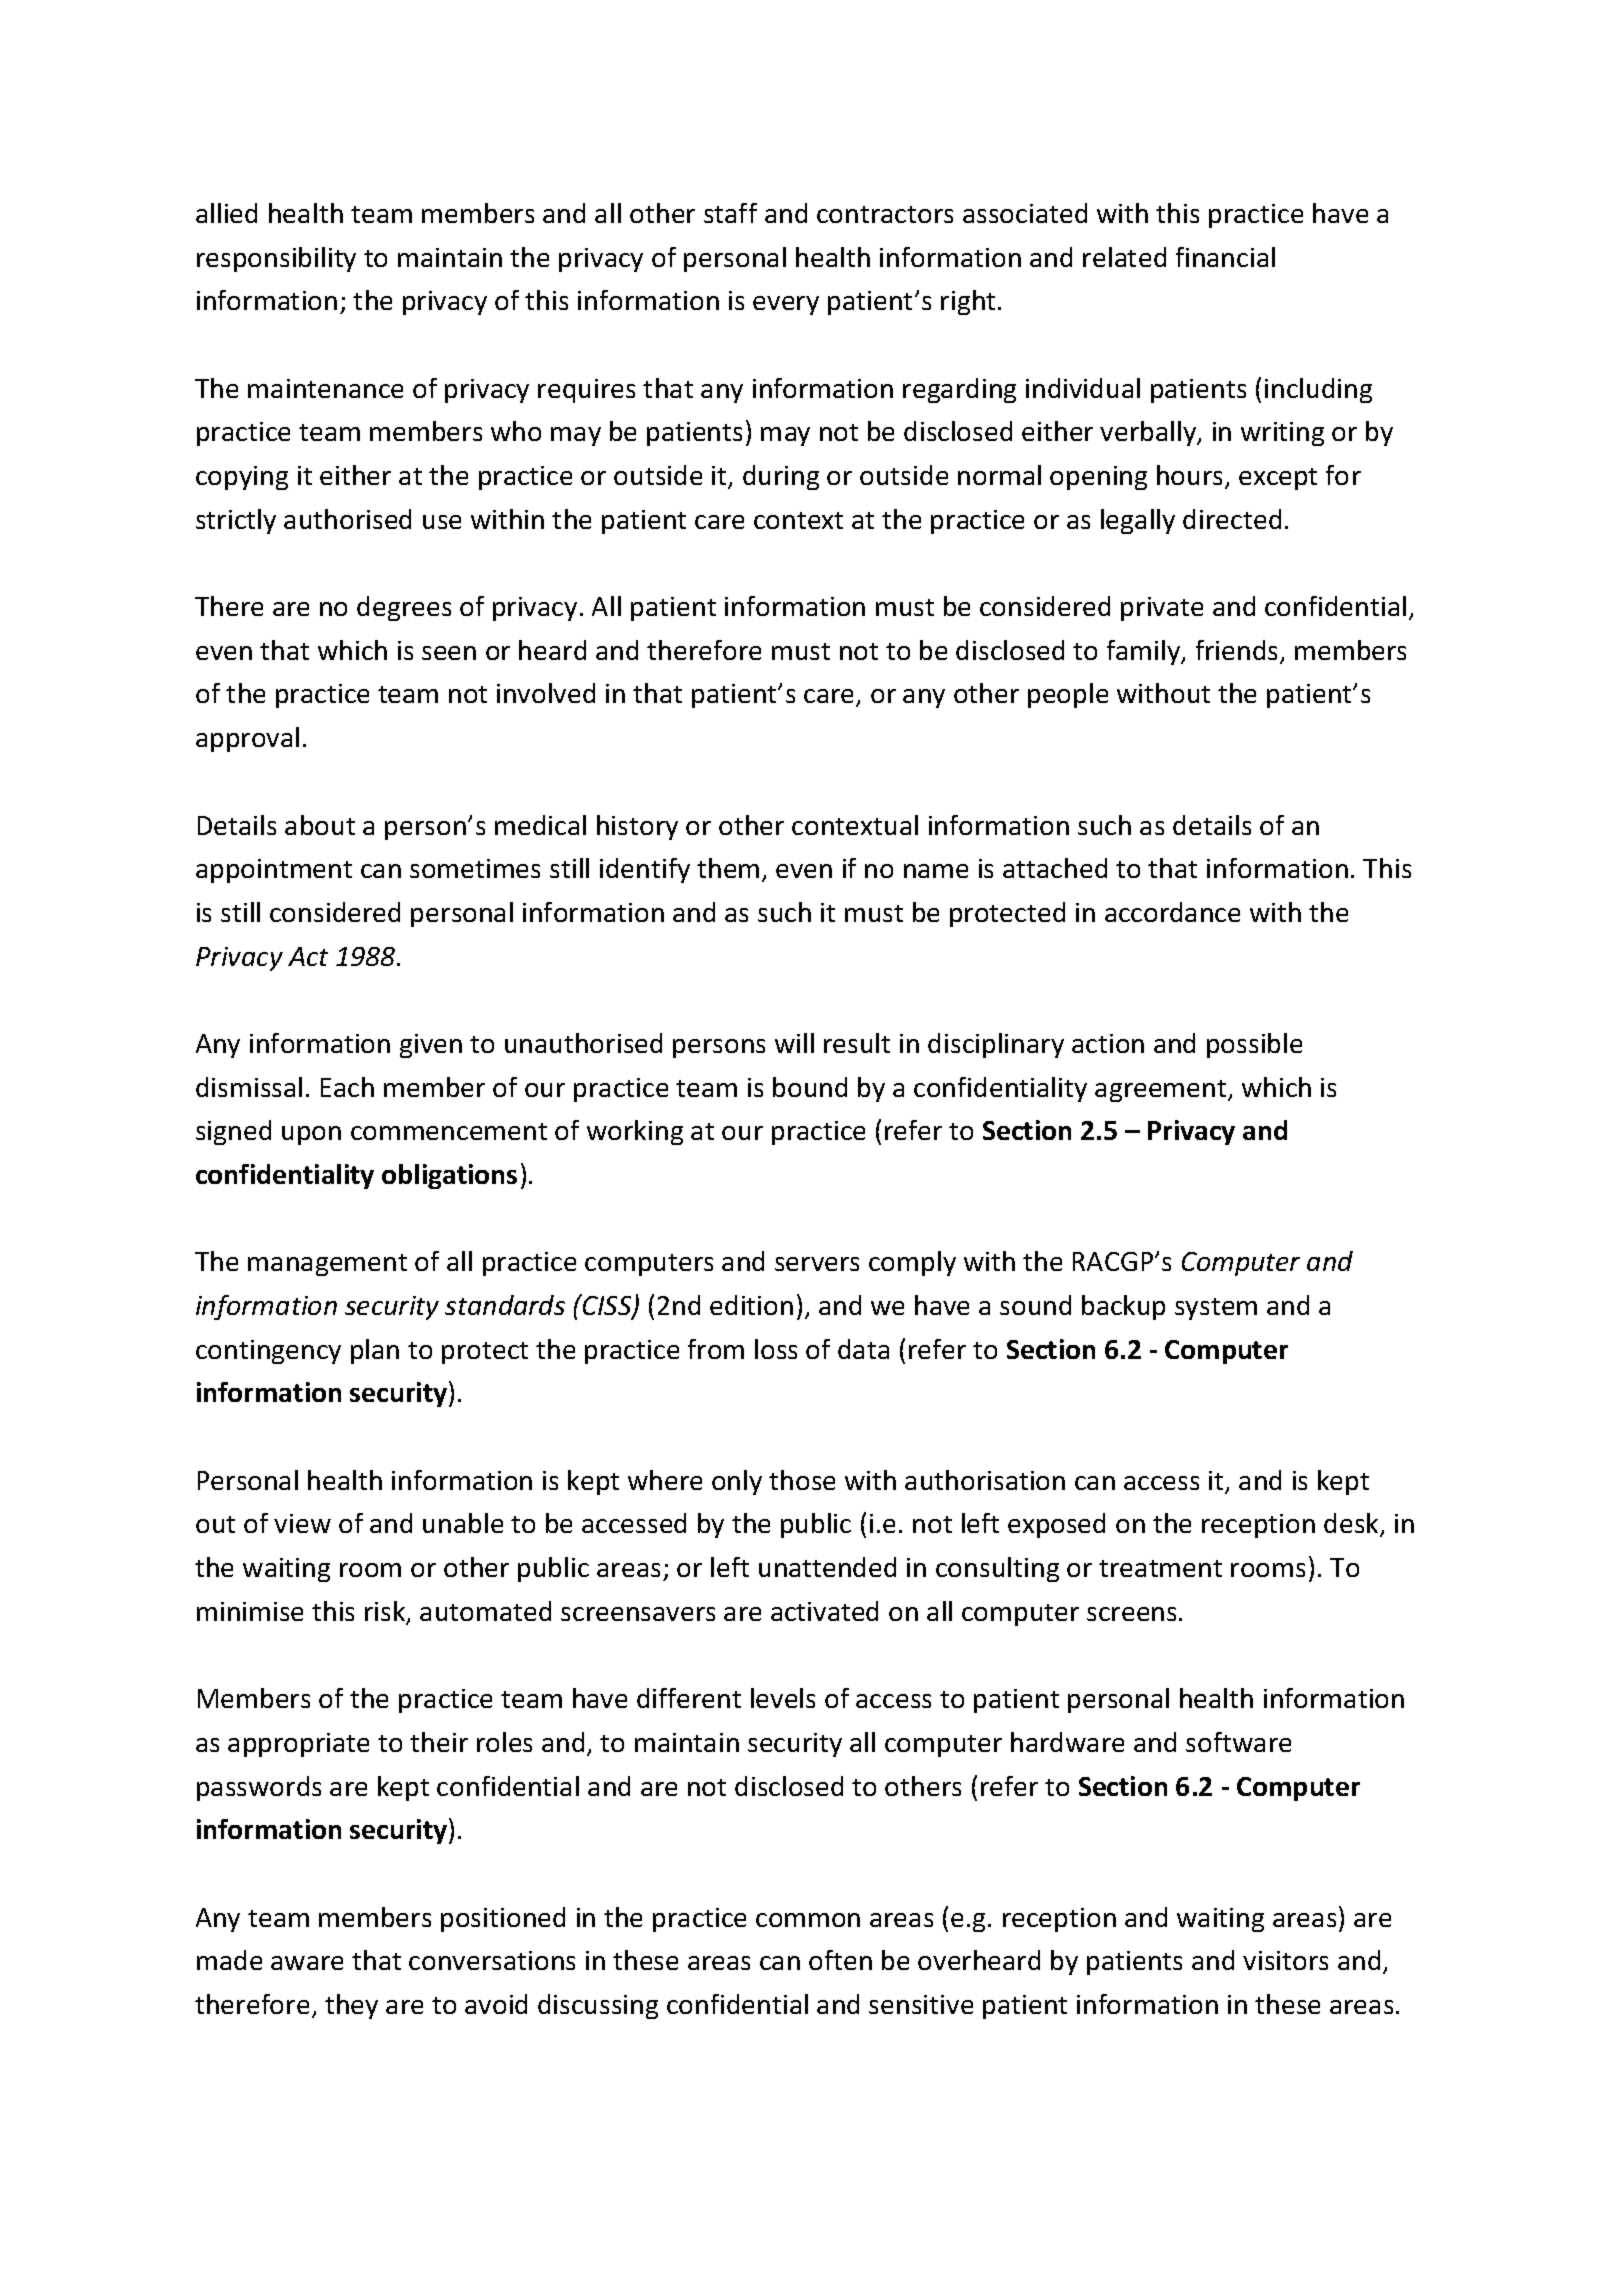 The image size is (1613, 2282). Describe the element at coordinates (808, 1920) in the image. I see `common` at that location.
